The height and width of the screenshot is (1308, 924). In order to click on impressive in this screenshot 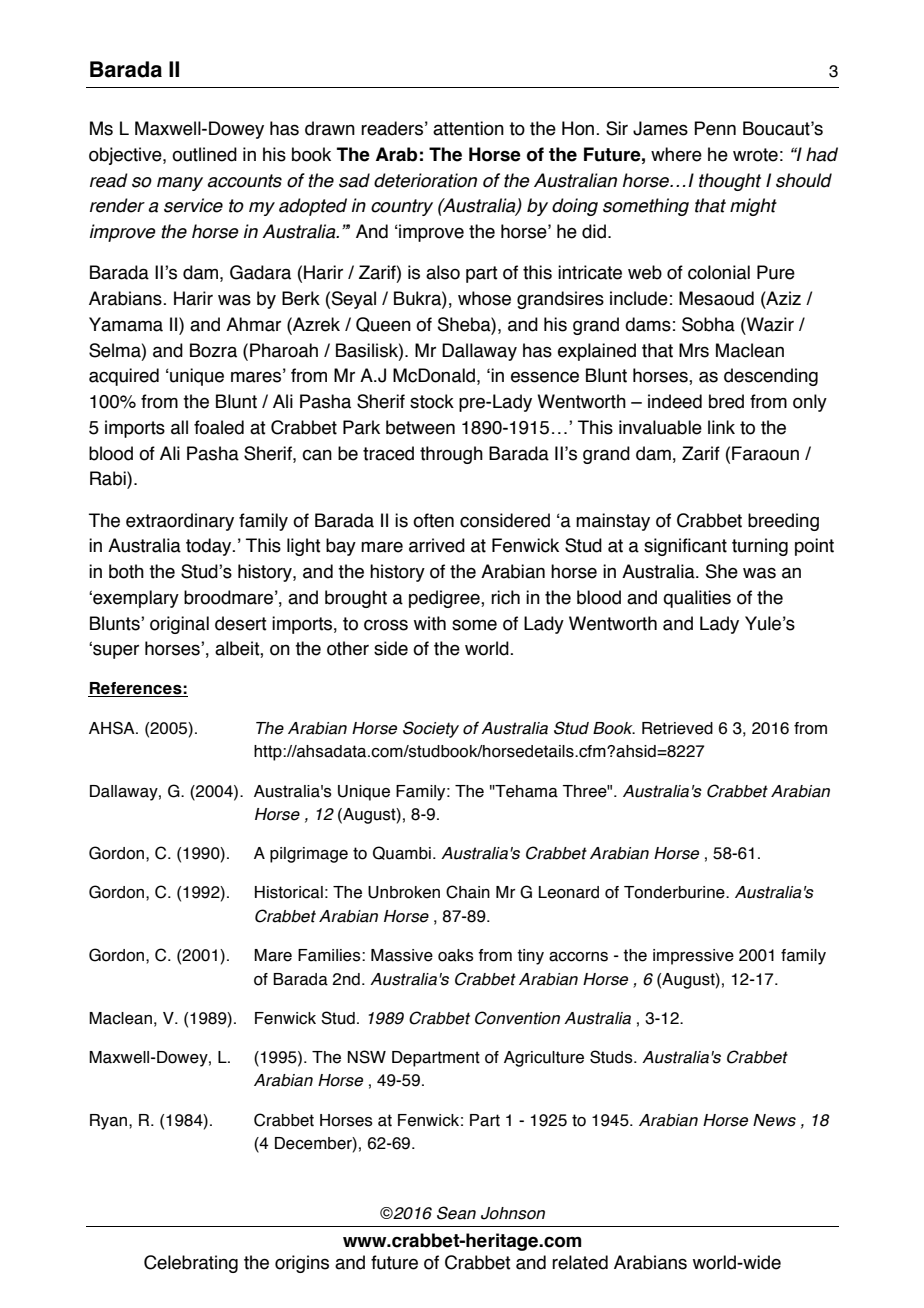, I will do `click(693, 957)`.
